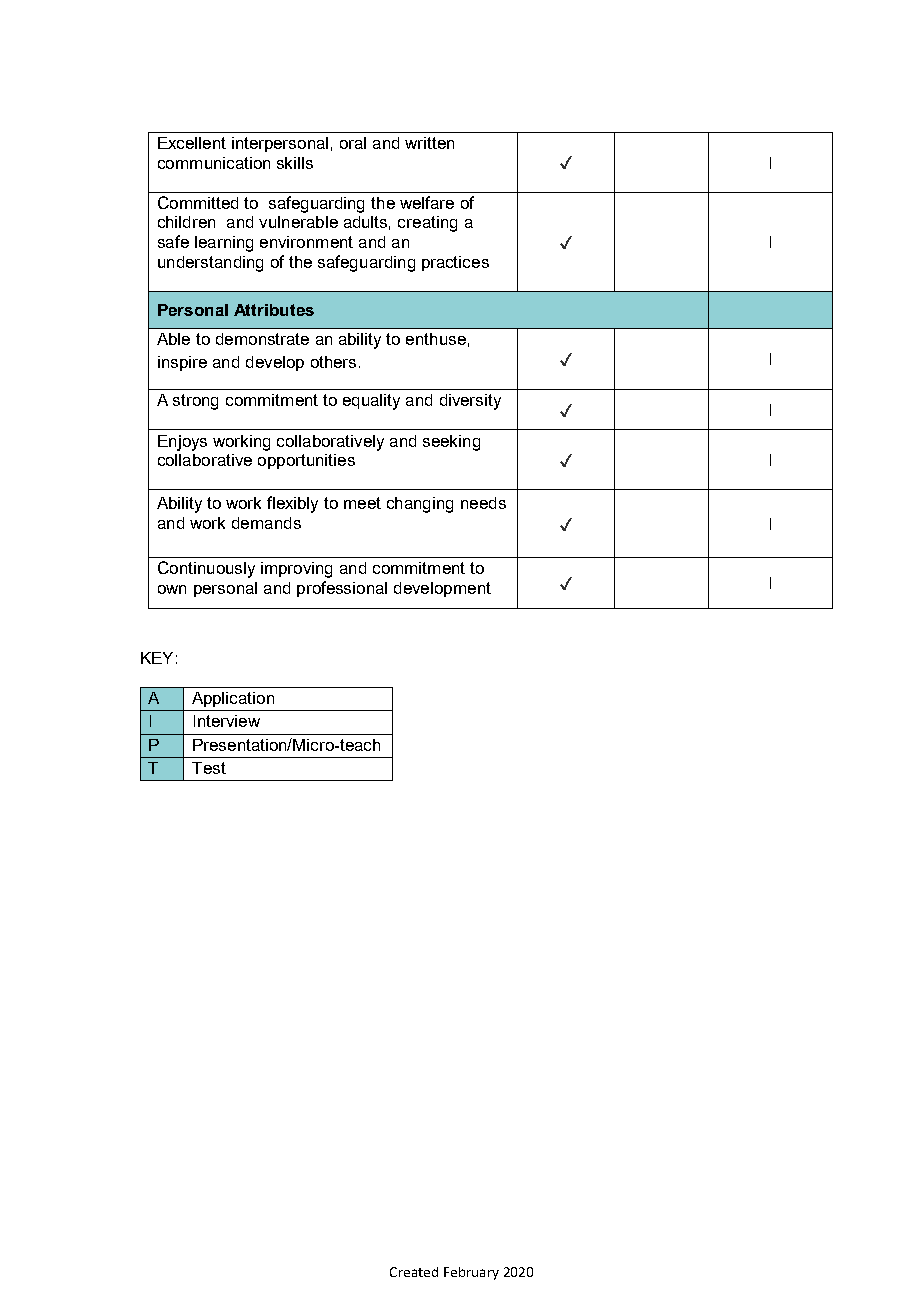 Image resolution: width=924 pixels, height=1308 pixels. Describe the element at coordinates (227, 721) in the screenshot. I see `Interview` at that location.
